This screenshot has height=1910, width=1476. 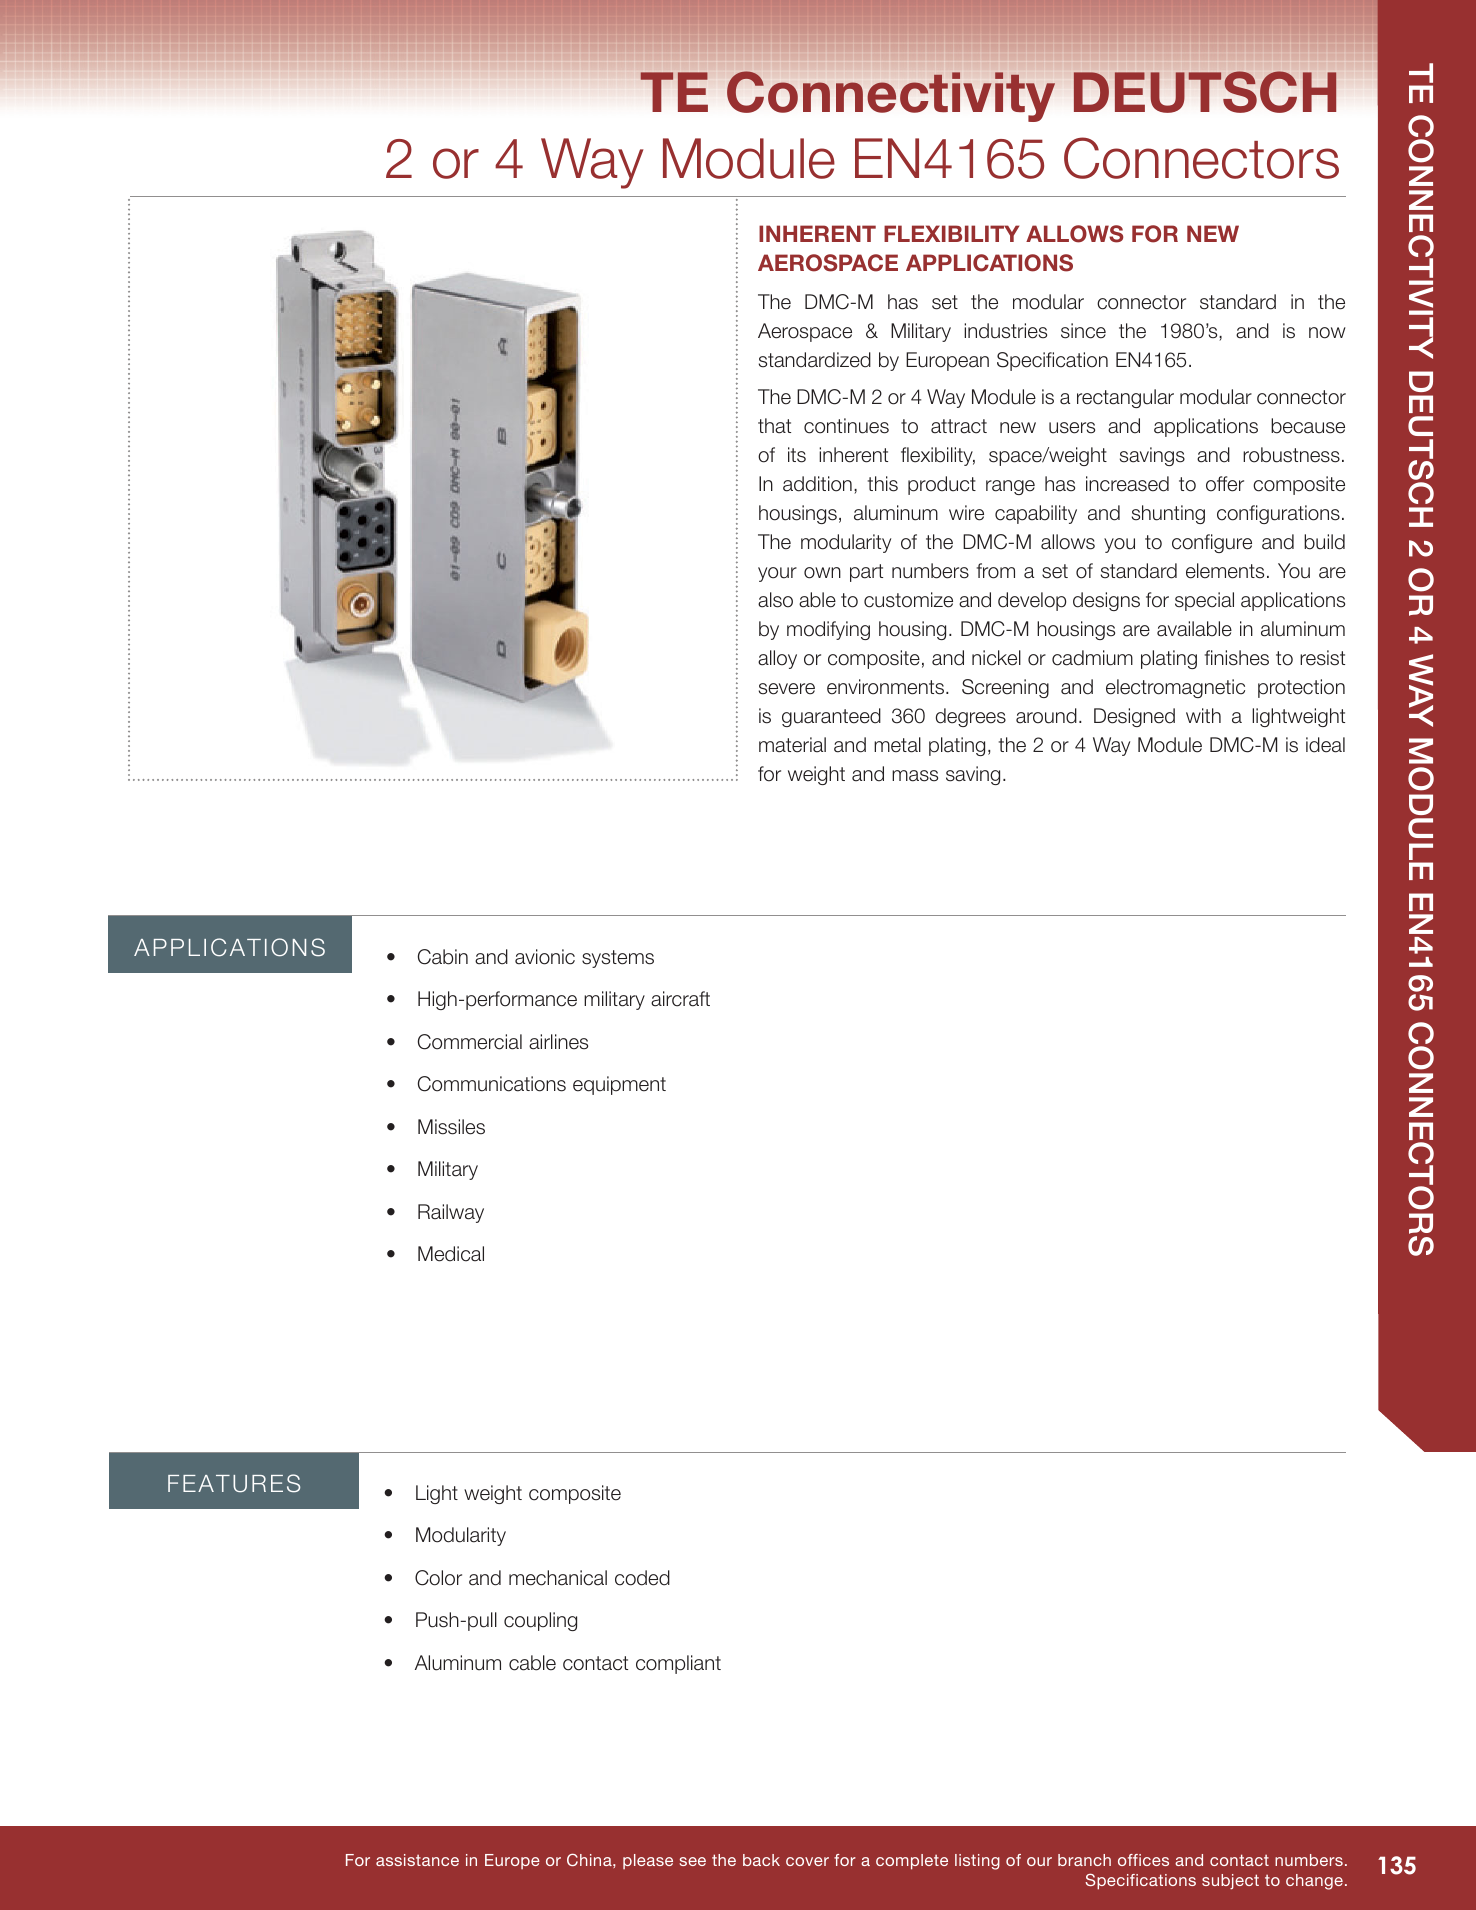 I want to click on assistance, so click(x=417, y=1860).
